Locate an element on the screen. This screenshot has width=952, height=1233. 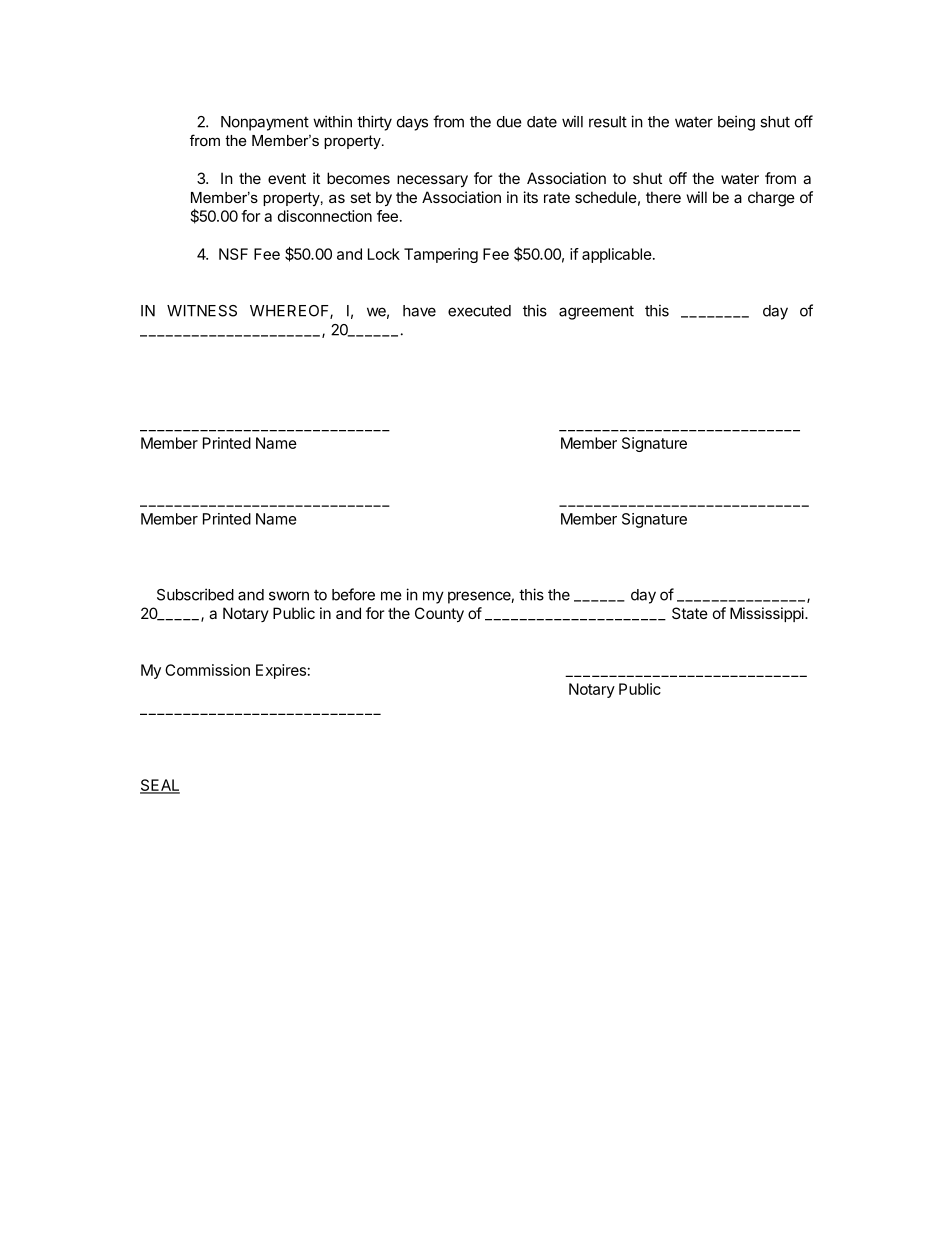
Subscribed is located at coordinates (195, 594).
